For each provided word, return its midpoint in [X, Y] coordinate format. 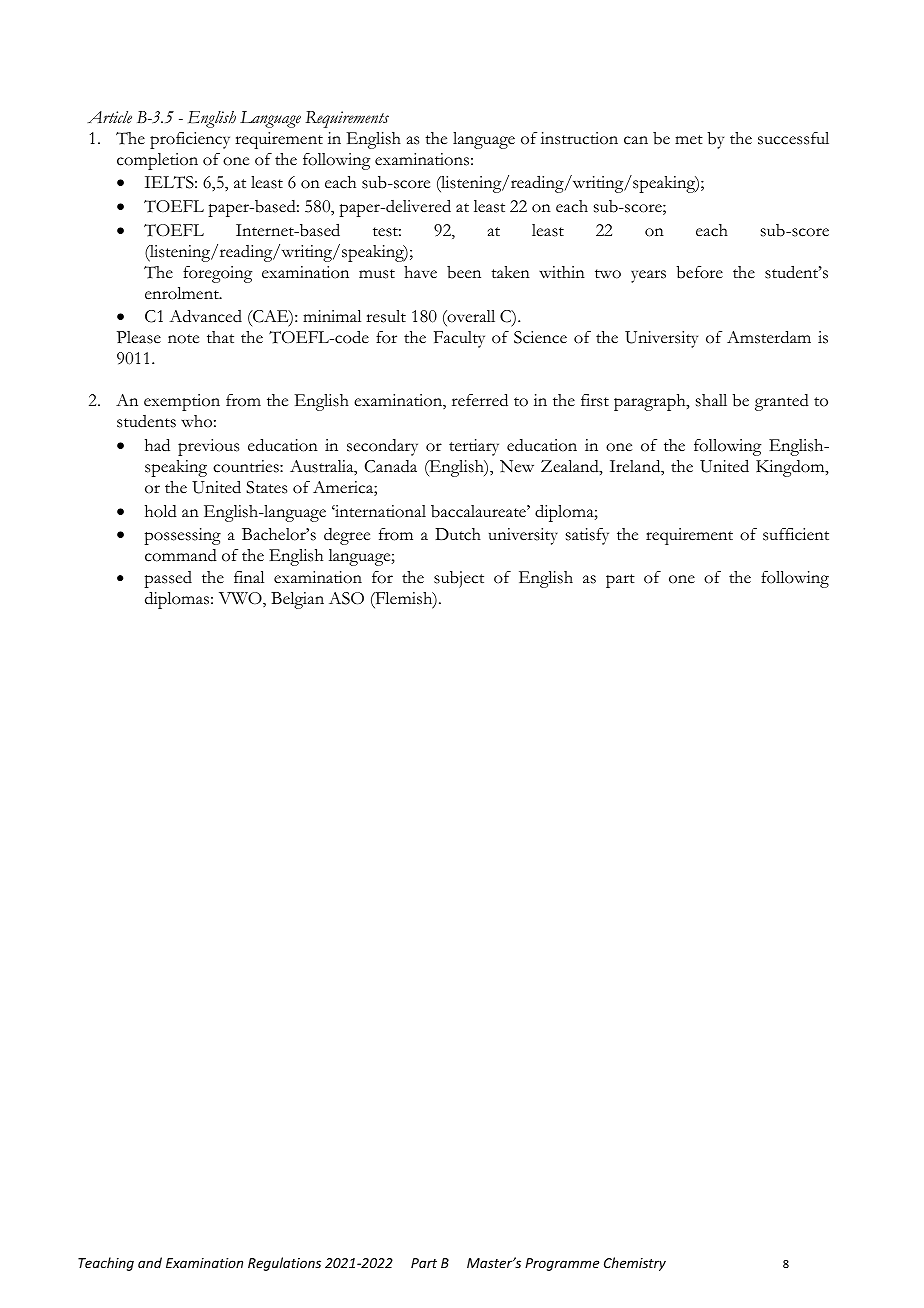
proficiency [190, 140]
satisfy [587, 536]
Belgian [297, 600]
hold [161, 511]
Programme [562, 1264]
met [689, 140]
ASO [346, 598]
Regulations [284, 1264]
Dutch [458, 534]
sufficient [796, 534]
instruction [579, 138]
